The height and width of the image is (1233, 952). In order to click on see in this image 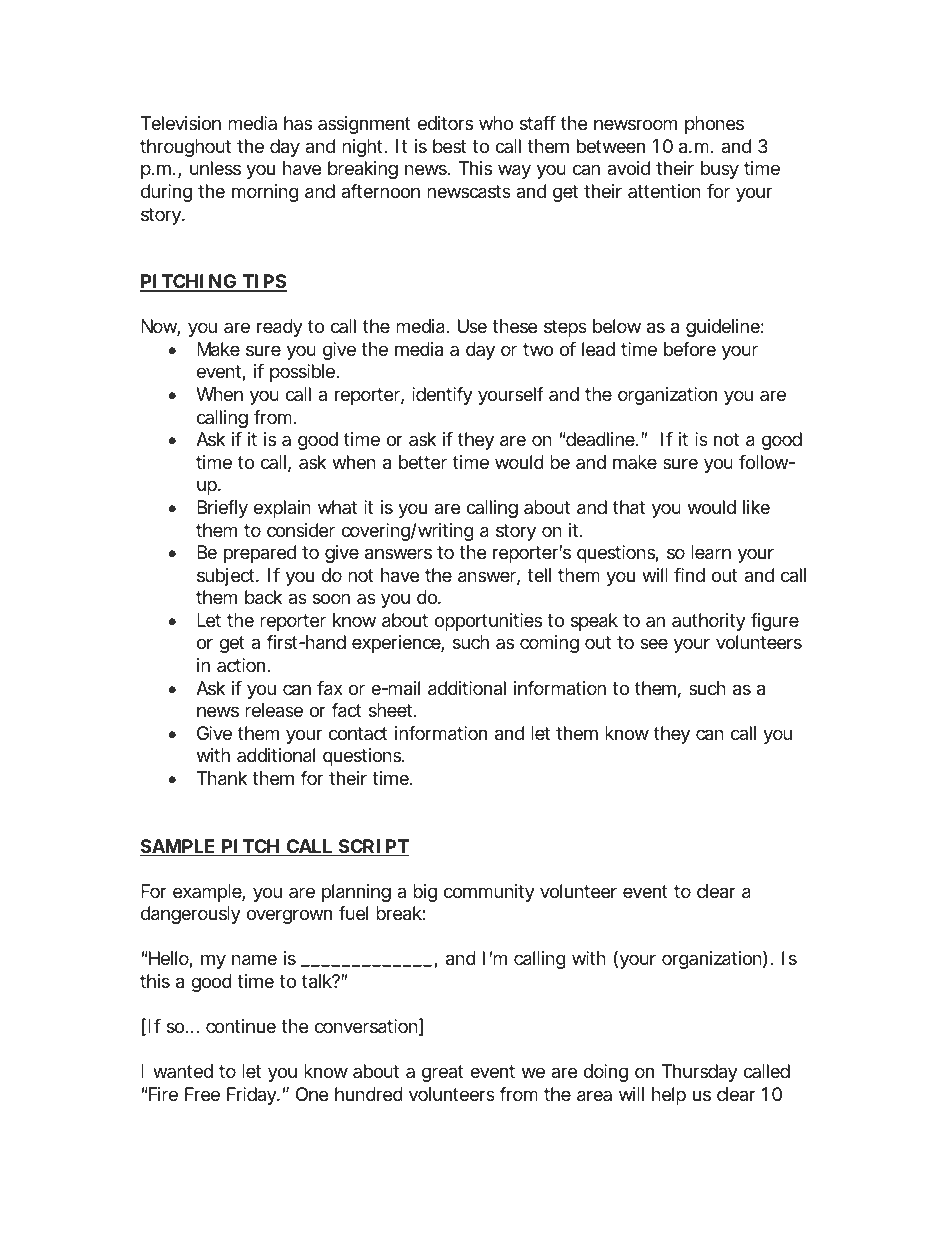, I will do `click(654, 643)`.
